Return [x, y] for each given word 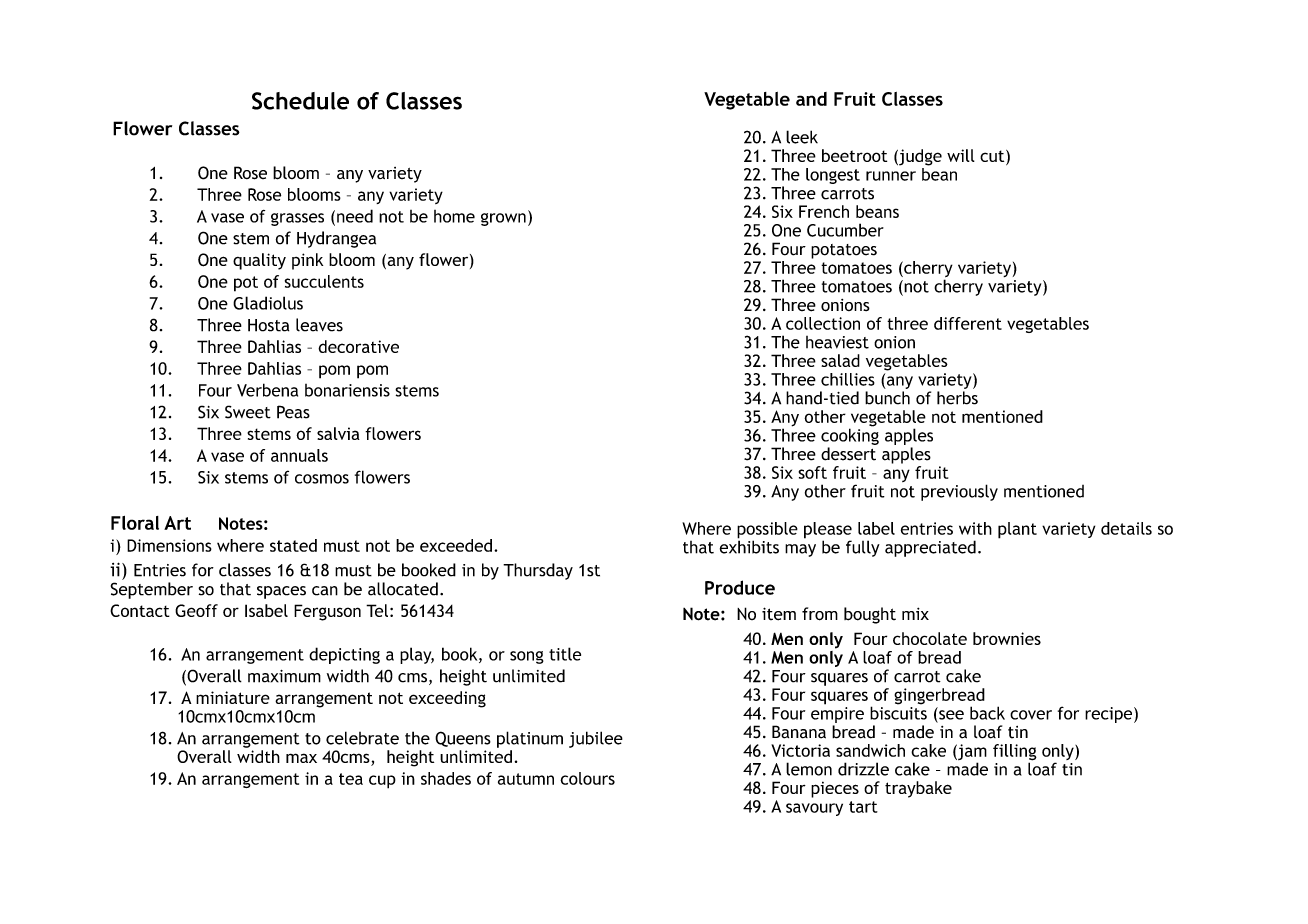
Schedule [300, 101]
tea [351, 779]
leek [802, 137]
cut [993, 157]
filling [1015, 753]
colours [587, 778]
